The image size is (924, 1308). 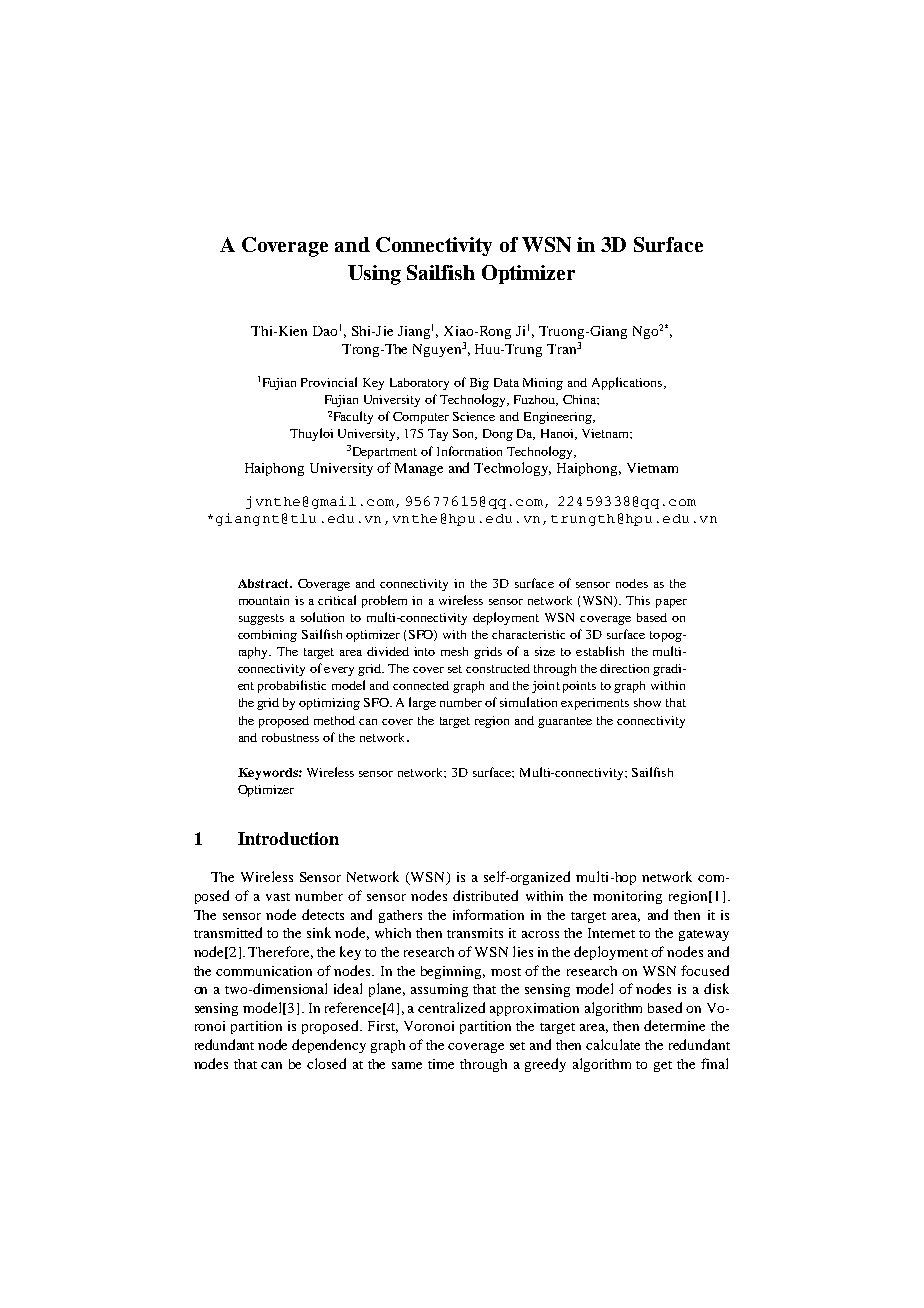 What do you see at coordinates (374, 275) in the screenshot?
I see `Using` at bounding box center [374, 275].
